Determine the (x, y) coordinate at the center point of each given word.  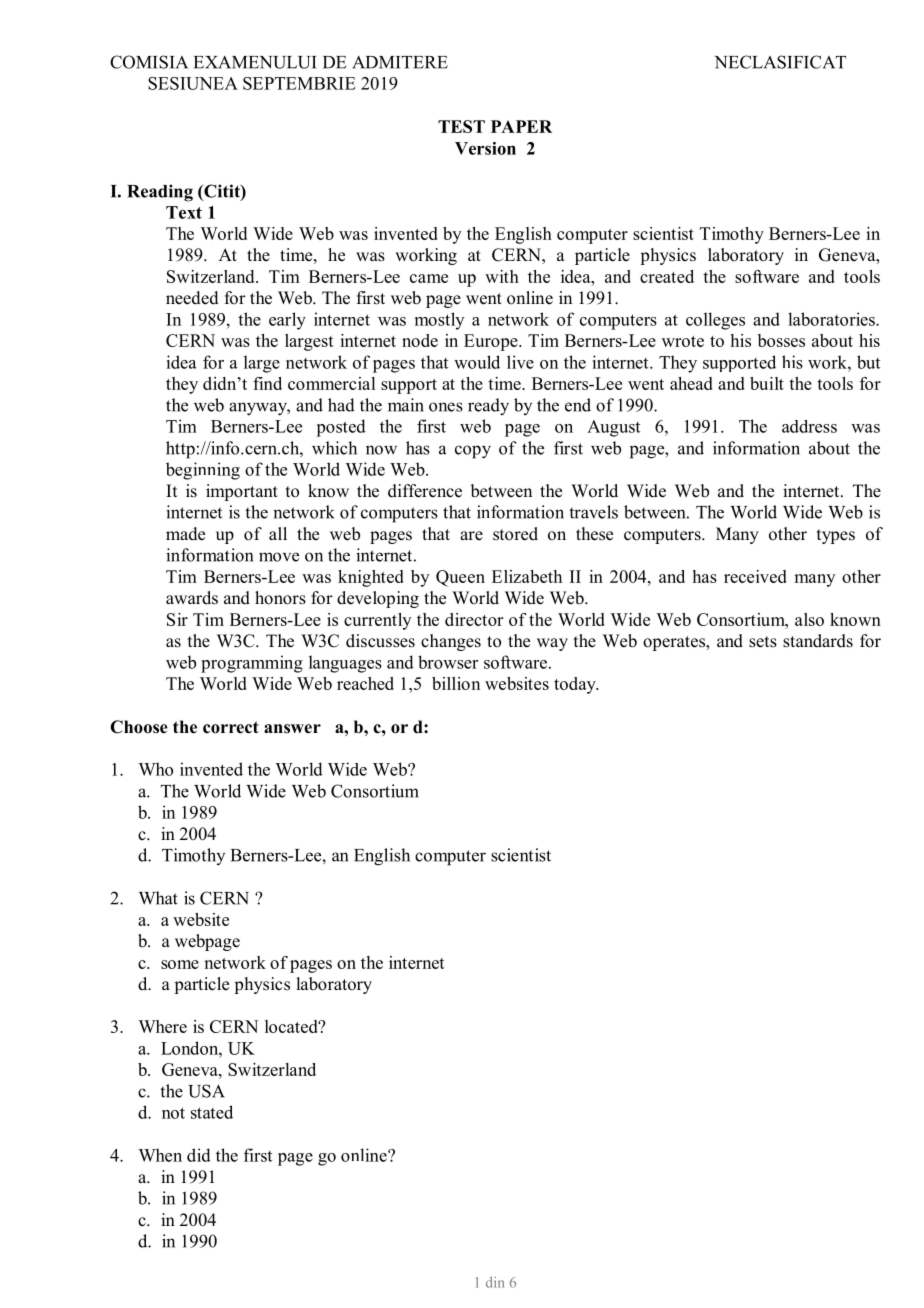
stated (212, 1112)
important (242, 492)
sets (763, 642)
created (667, 276)
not (173, 1113)
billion (456, 683)
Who (155, 769)
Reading (160, 193)
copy (473, 452)
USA (206, 1091)
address (809, 426)
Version (485, 148)
